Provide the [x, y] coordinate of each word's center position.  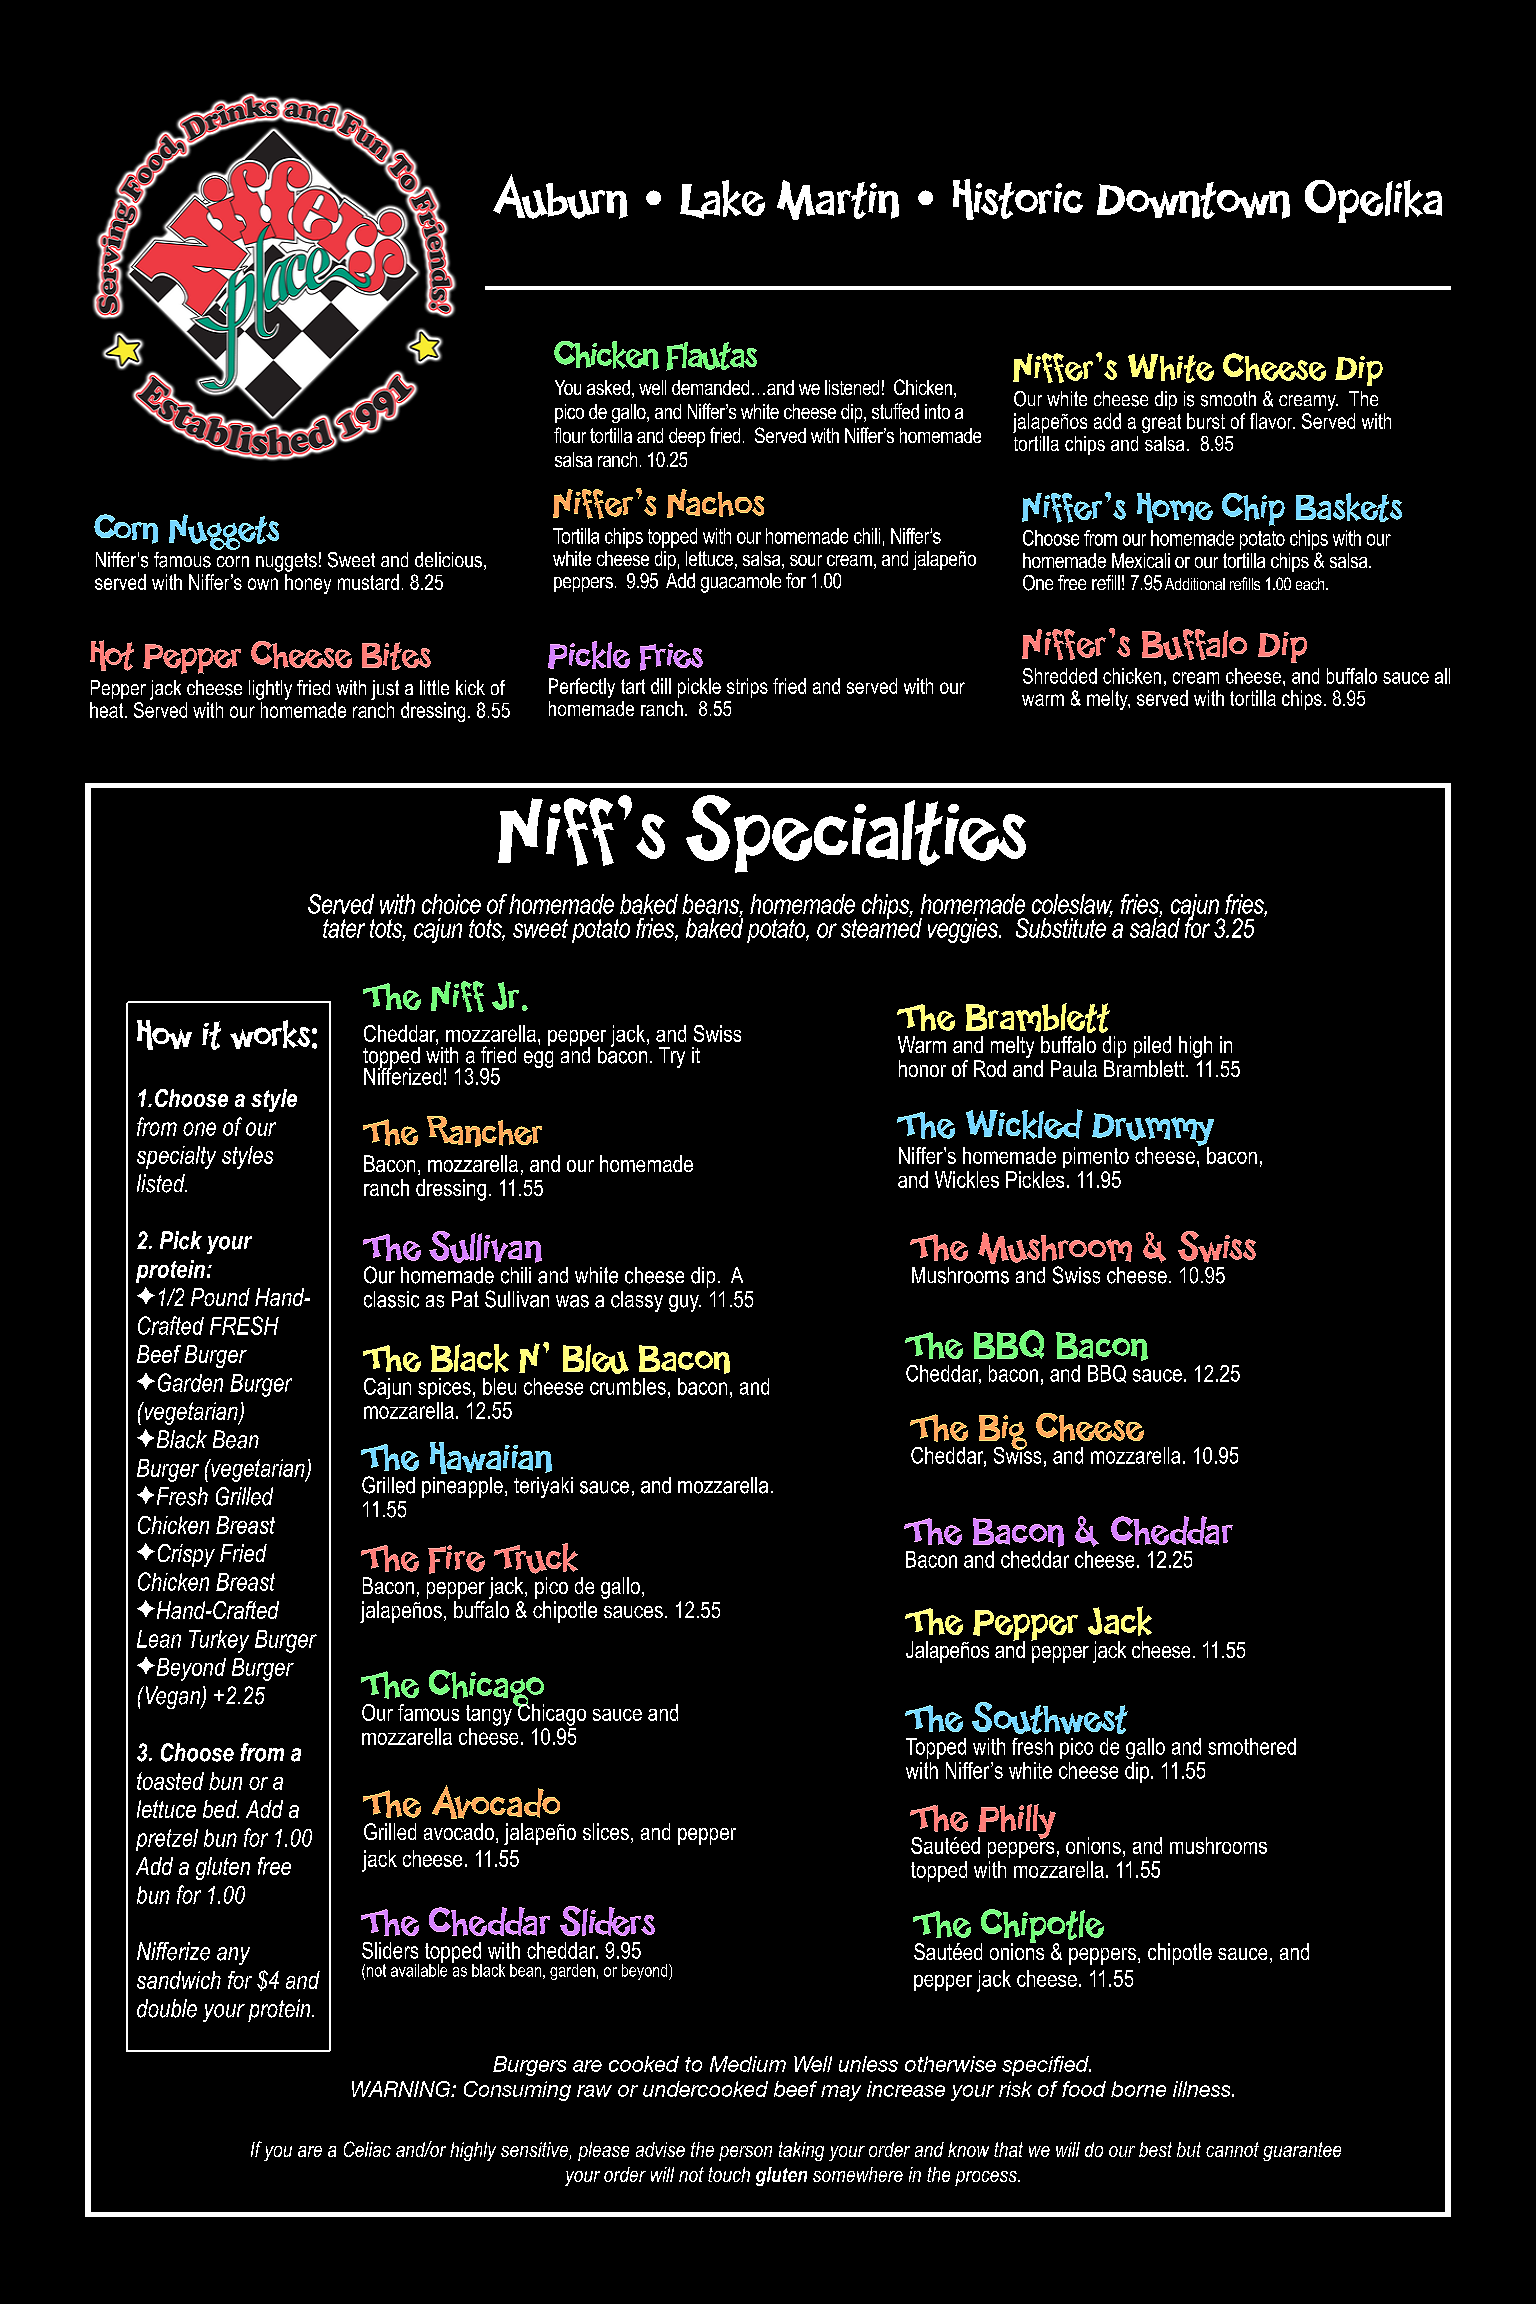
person [745, 2153]
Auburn [560, 196]
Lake [722, 199]
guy [685, 1303]
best [1155, 2149]
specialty [176, 1157]
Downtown [1193, 200]
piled [1152, 1047]
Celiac [367, 2149]
